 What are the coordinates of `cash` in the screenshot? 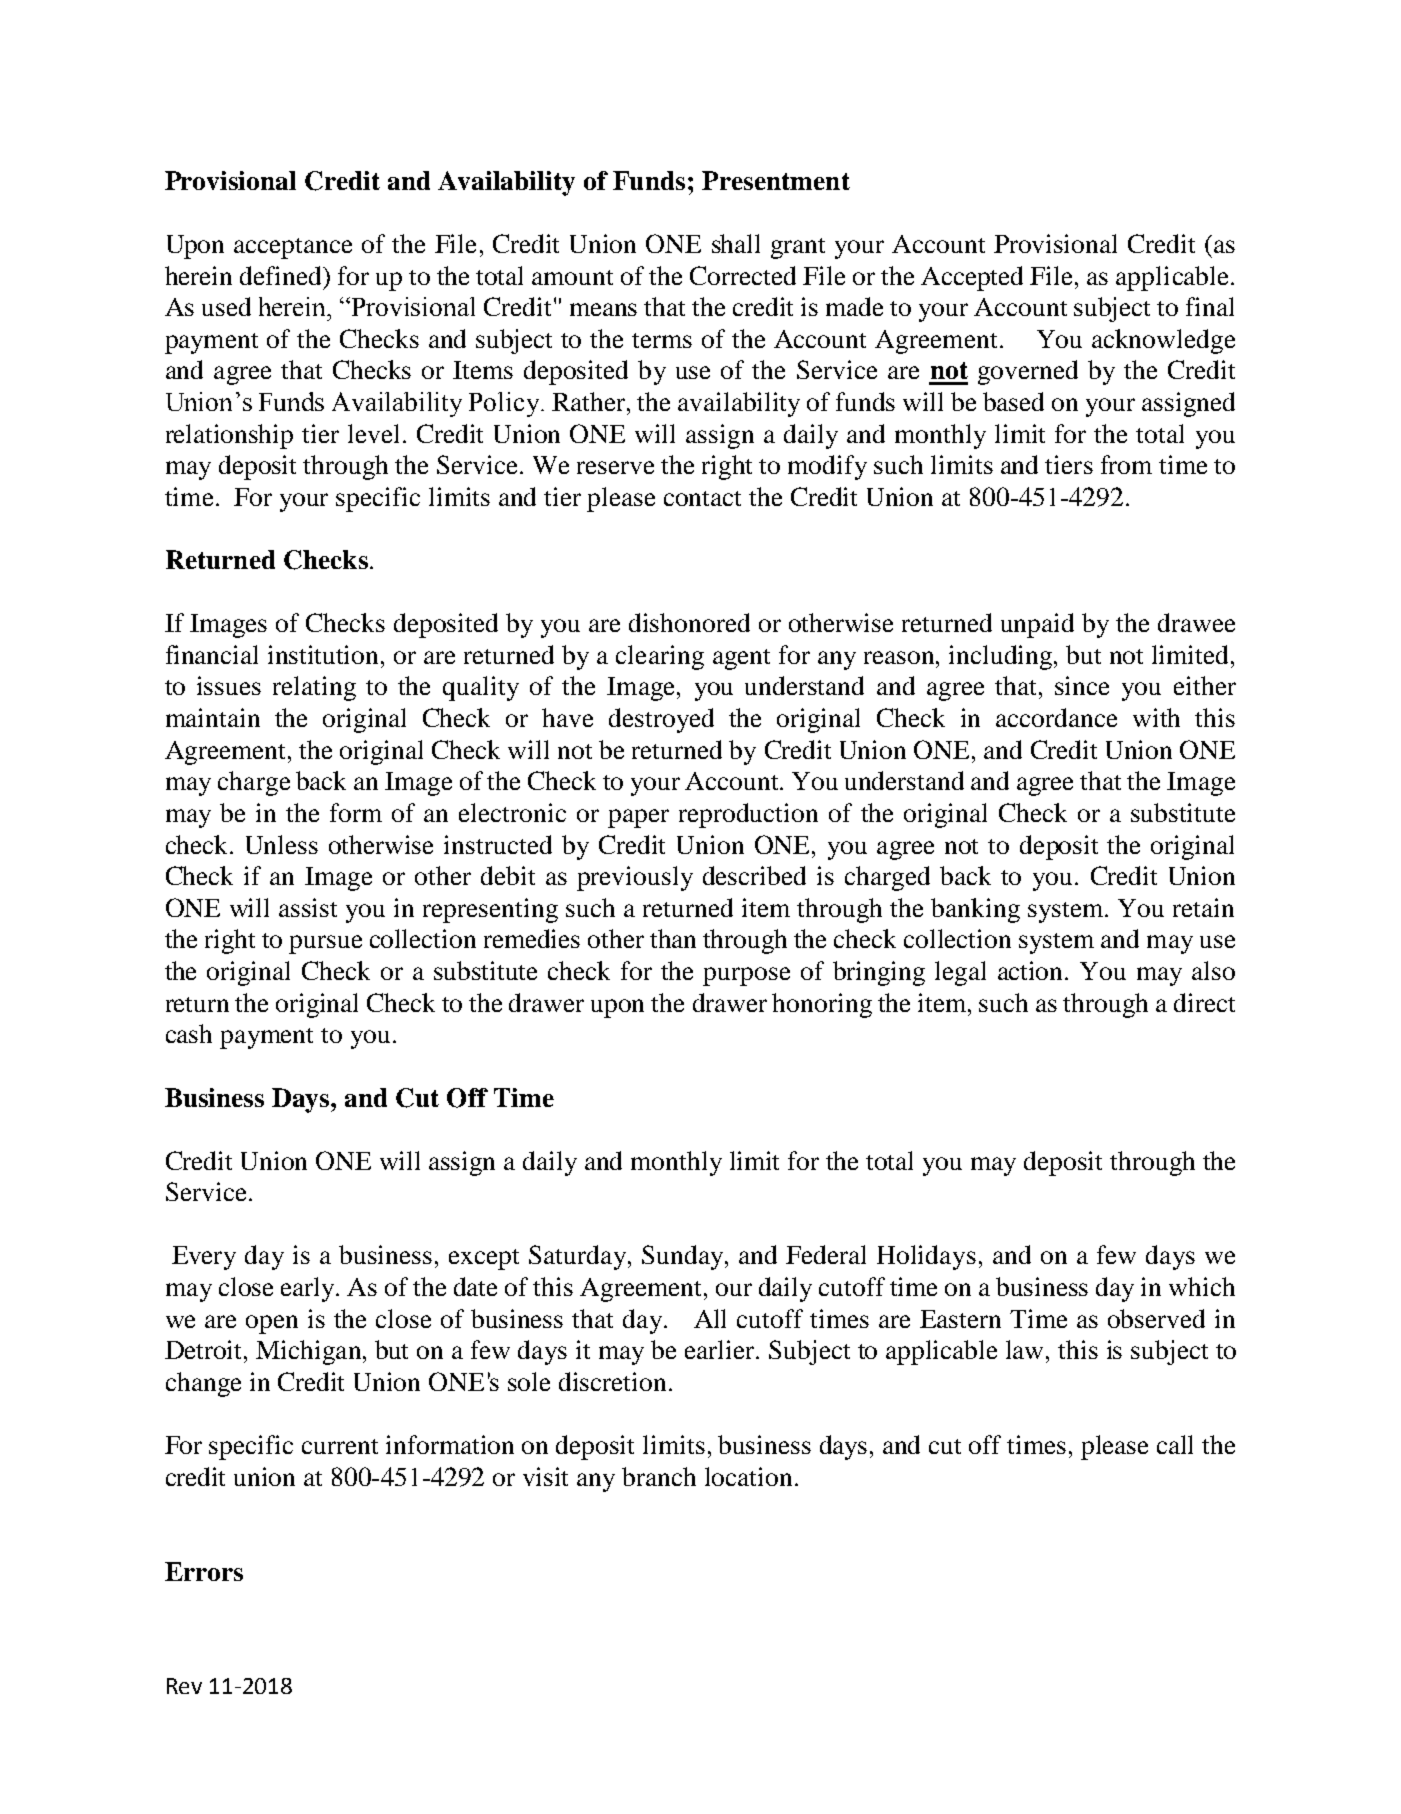 It's located at (189, 1033).
